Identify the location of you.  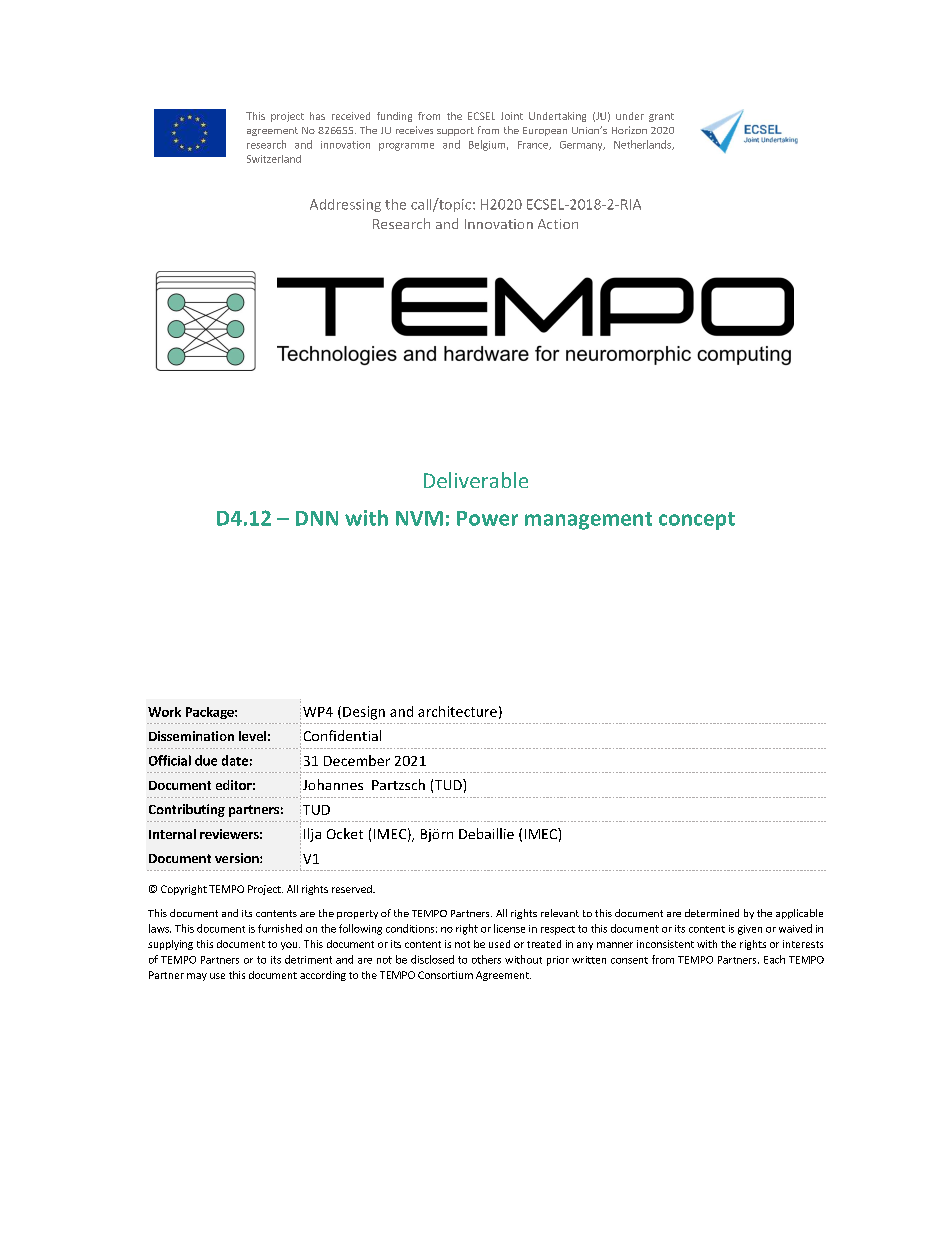
(290, 946).
